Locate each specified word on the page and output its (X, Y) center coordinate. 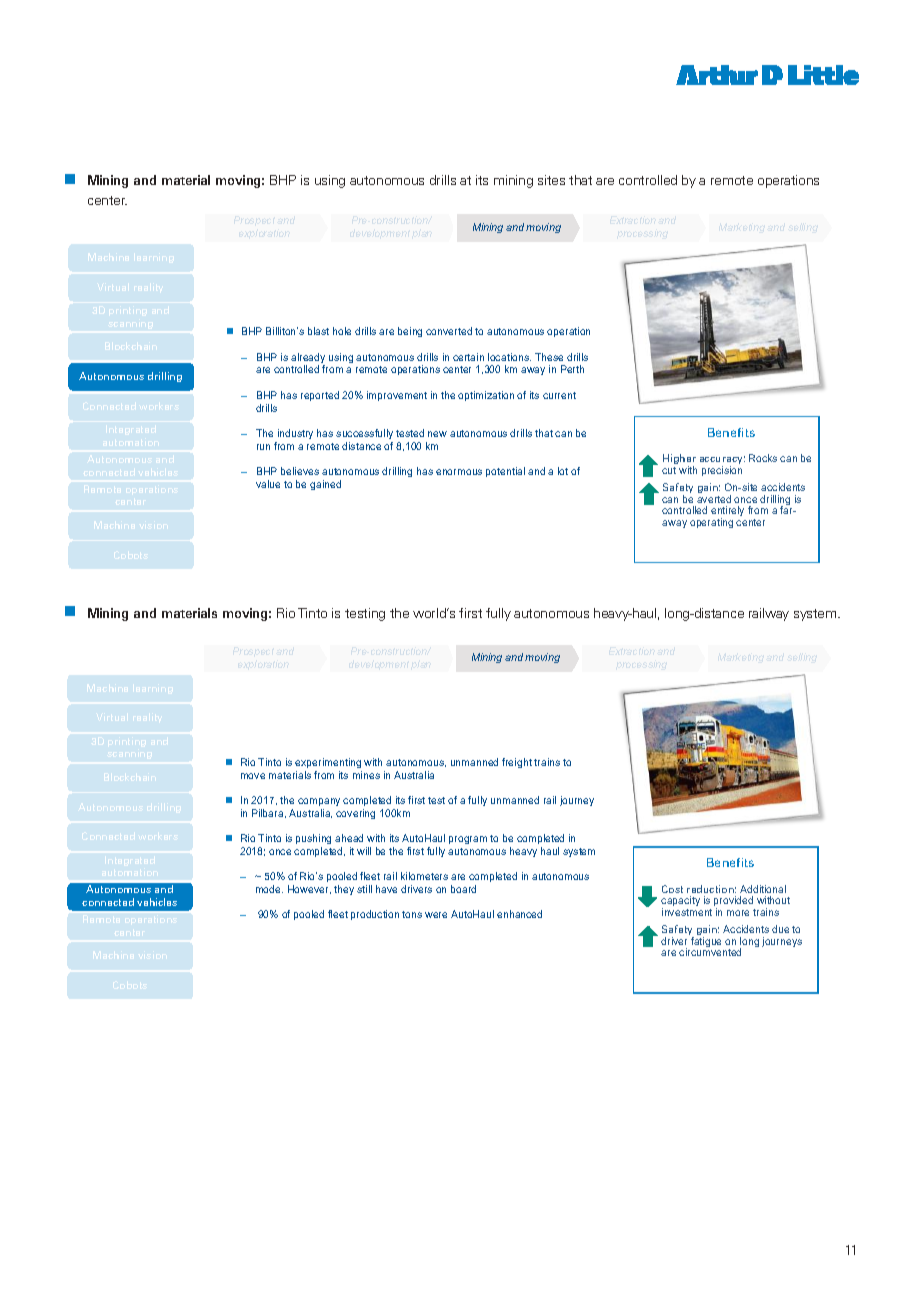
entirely (727, 513)
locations (509, 357)
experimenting (328, 763)
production (375, 915)
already (308, 359)
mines (366, 775)
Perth (572, 369)
